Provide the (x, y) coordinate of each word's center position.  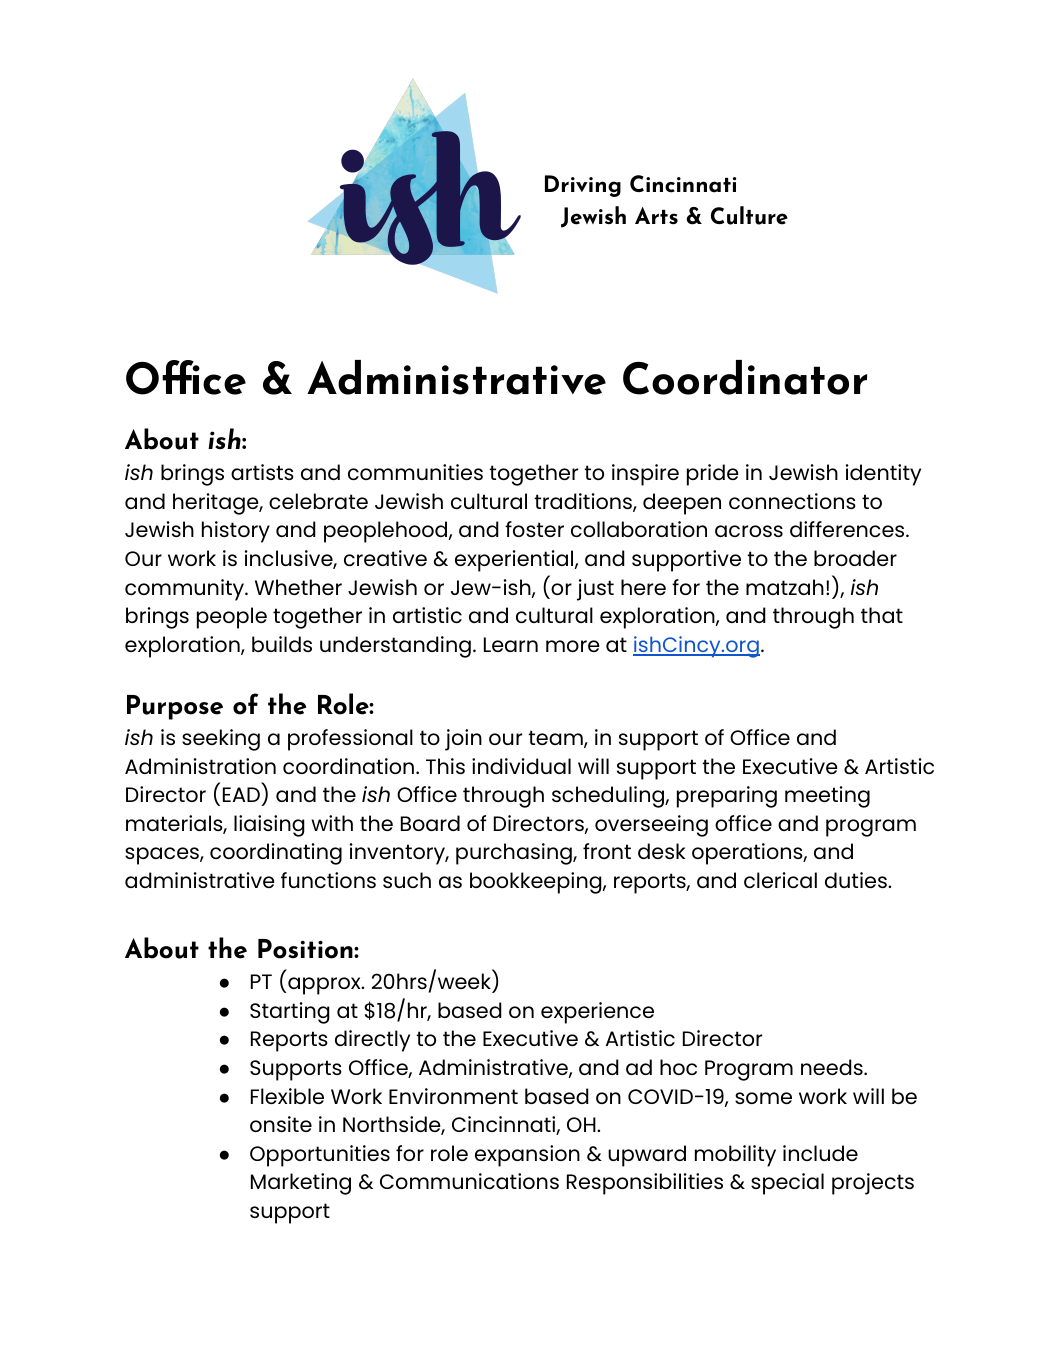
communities (415, 472)
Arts (656, 215)
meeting (827, 797)
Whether (298, 587)
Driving (583, 186)
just (595, 590)
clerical (780, 880)
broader (855, 558)
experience (597, 1013)
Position (306, 949)
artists (262, 472)
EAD (241, 794)
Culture (749, 215)
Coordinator (745, 377)
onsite (281, 1124)
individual (521, 766)
